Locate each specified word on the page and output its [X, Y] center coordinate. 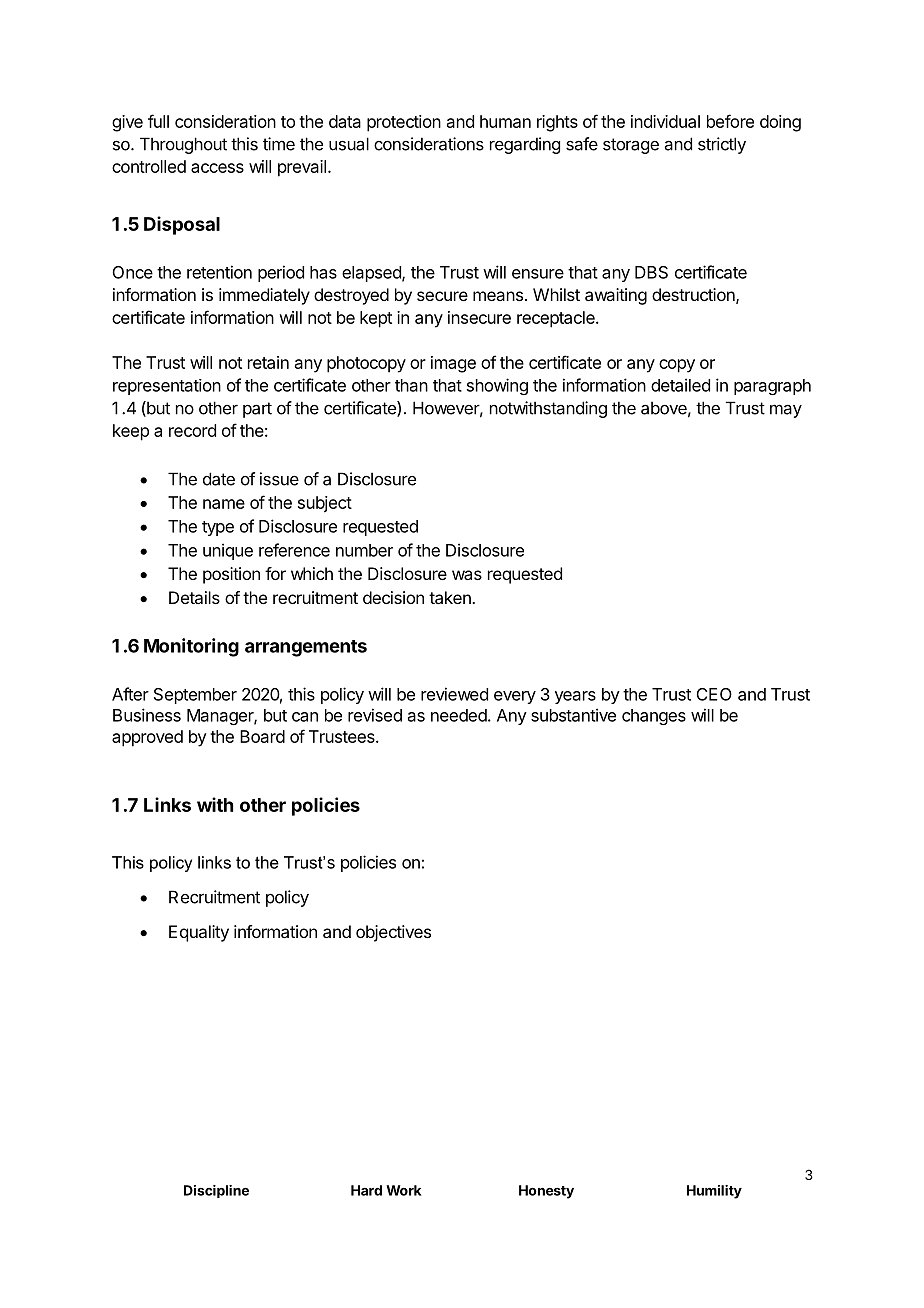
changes [654, 717]
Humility [714, 1192]
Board [262, 736]
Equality [199, 933]
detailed [680, 385]
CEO [714, 694]
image [453, 364]
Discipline [216, 1191]
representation [167, 387]
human [505, 121]
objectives [393, 933]
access [217, 168]
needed [459, 715]
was [467, 575]
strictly [722, 145]
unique [228, 551]
